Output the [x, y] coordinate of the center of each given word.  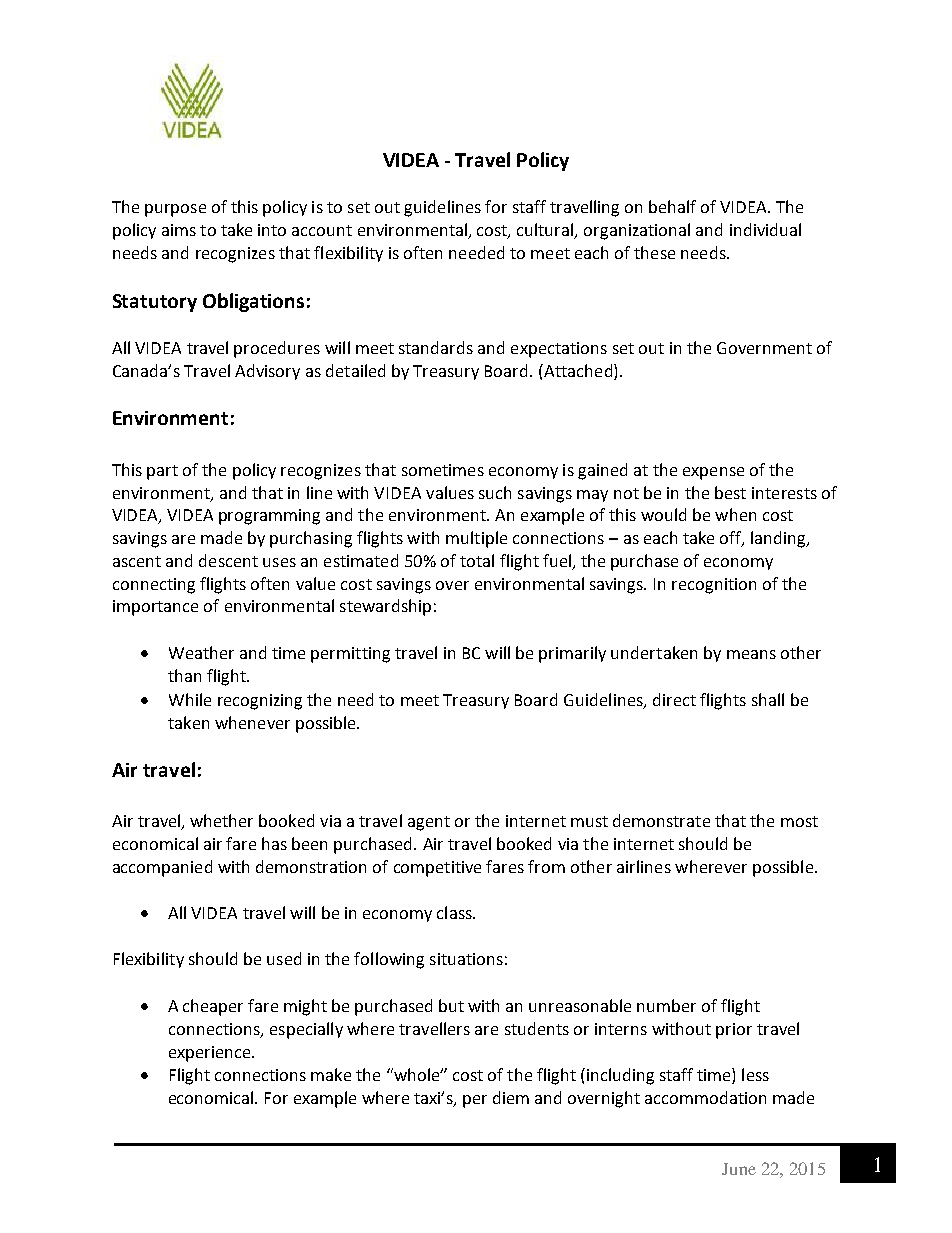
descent [228, 560]
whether [221, 820]
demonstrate [661, 820]
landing [779, 539]
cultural [546, 231]
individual [765, 229]
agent [429, 823]
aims [179, 230]
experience [211, 1054]
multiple [476, 539]
